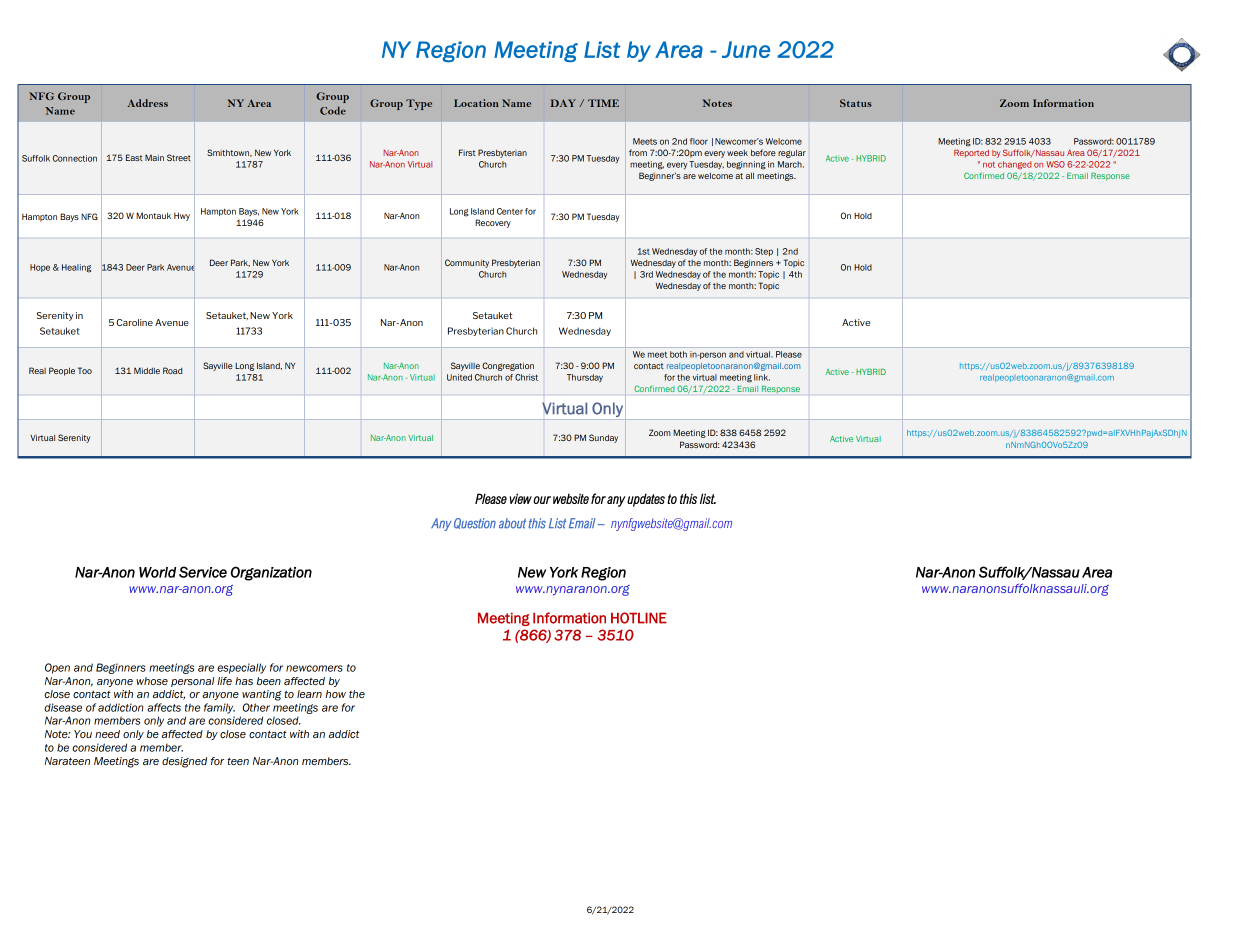 This screenshot has height=952, width=1233. I want to click on HOTLINE, so click(639, 618).
